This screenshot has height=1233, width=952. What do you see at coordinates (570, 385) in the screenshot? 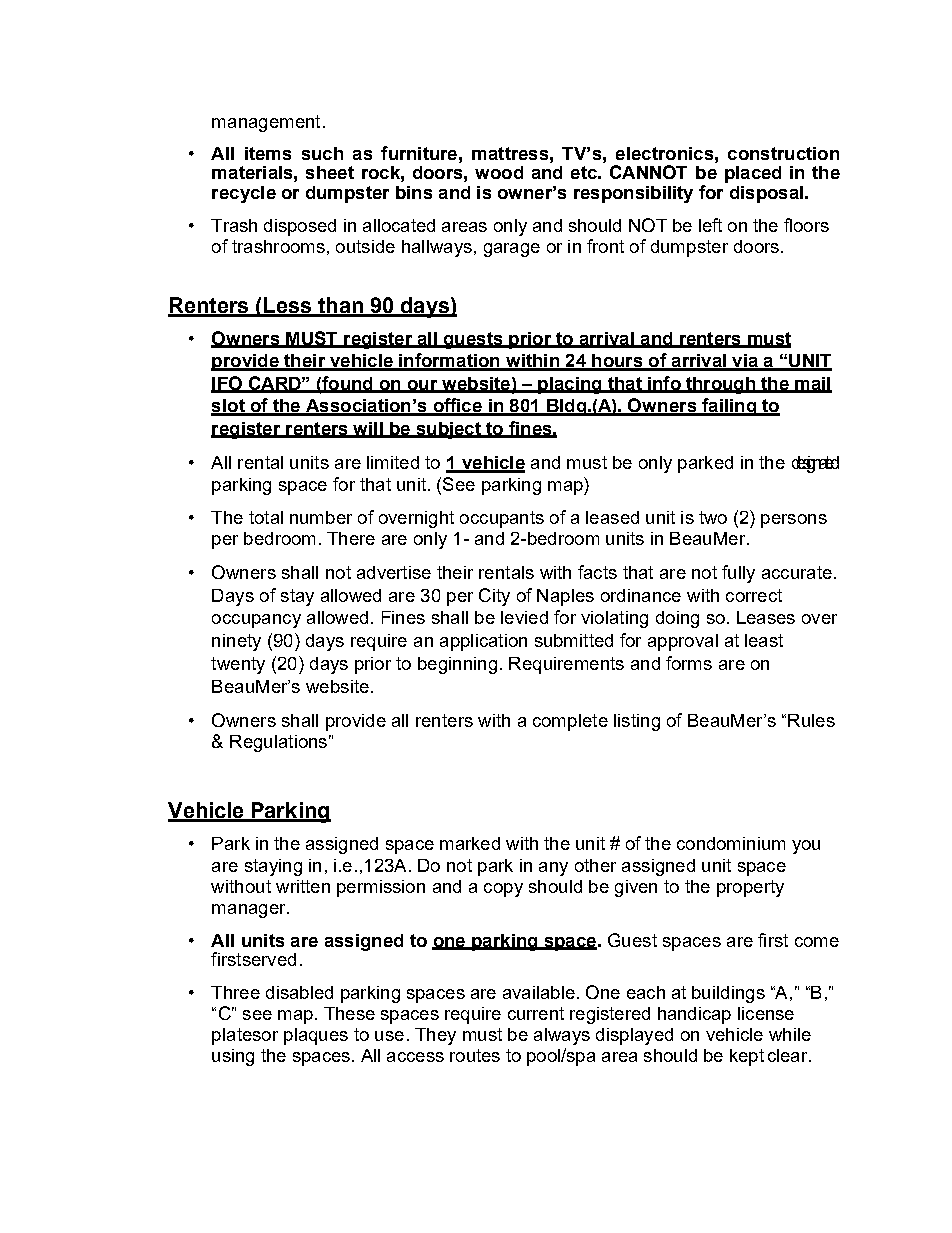
I see `placing` at bounding box center [570, 385].
